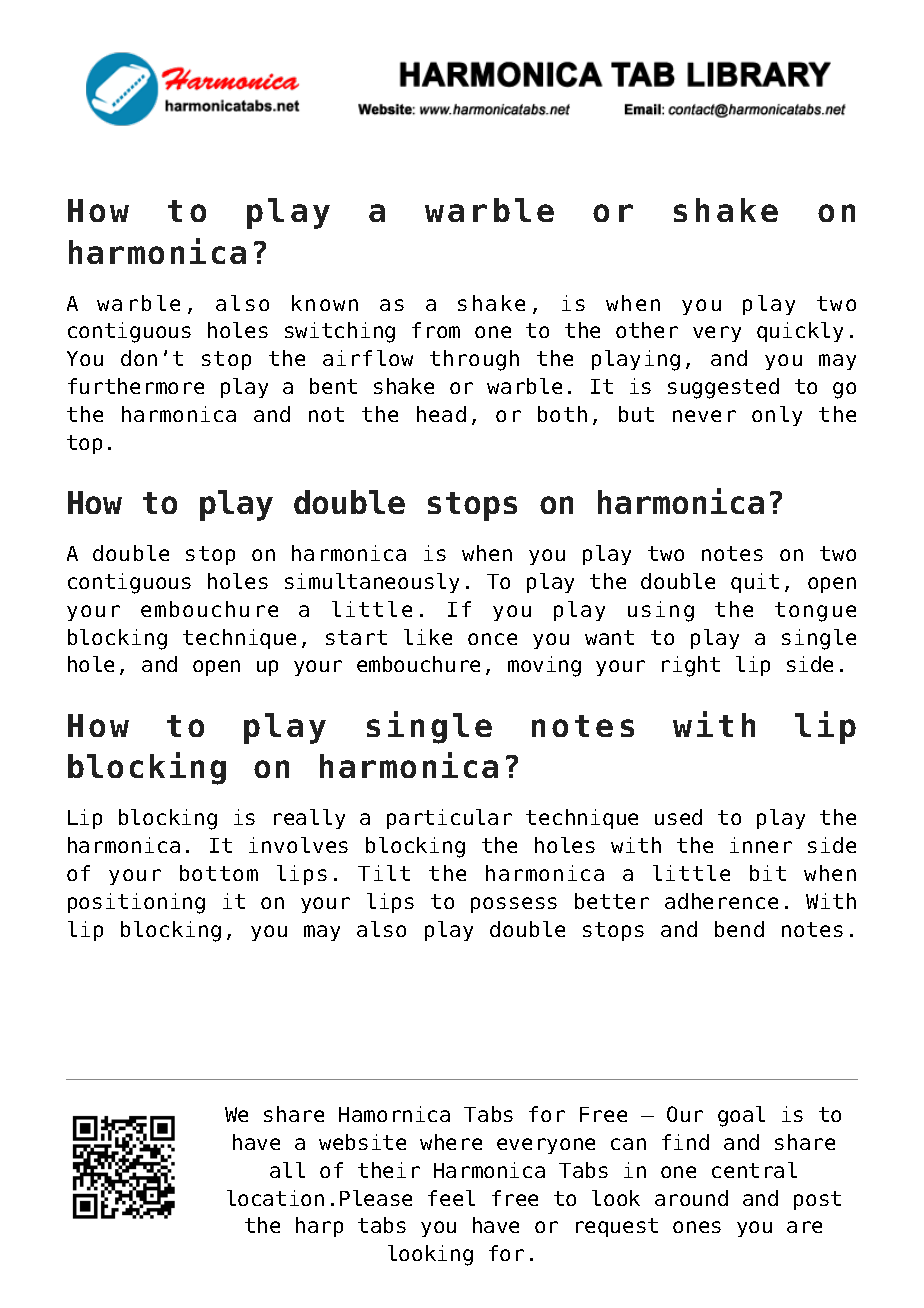  I want to click on quickly, so click(800, 332).
